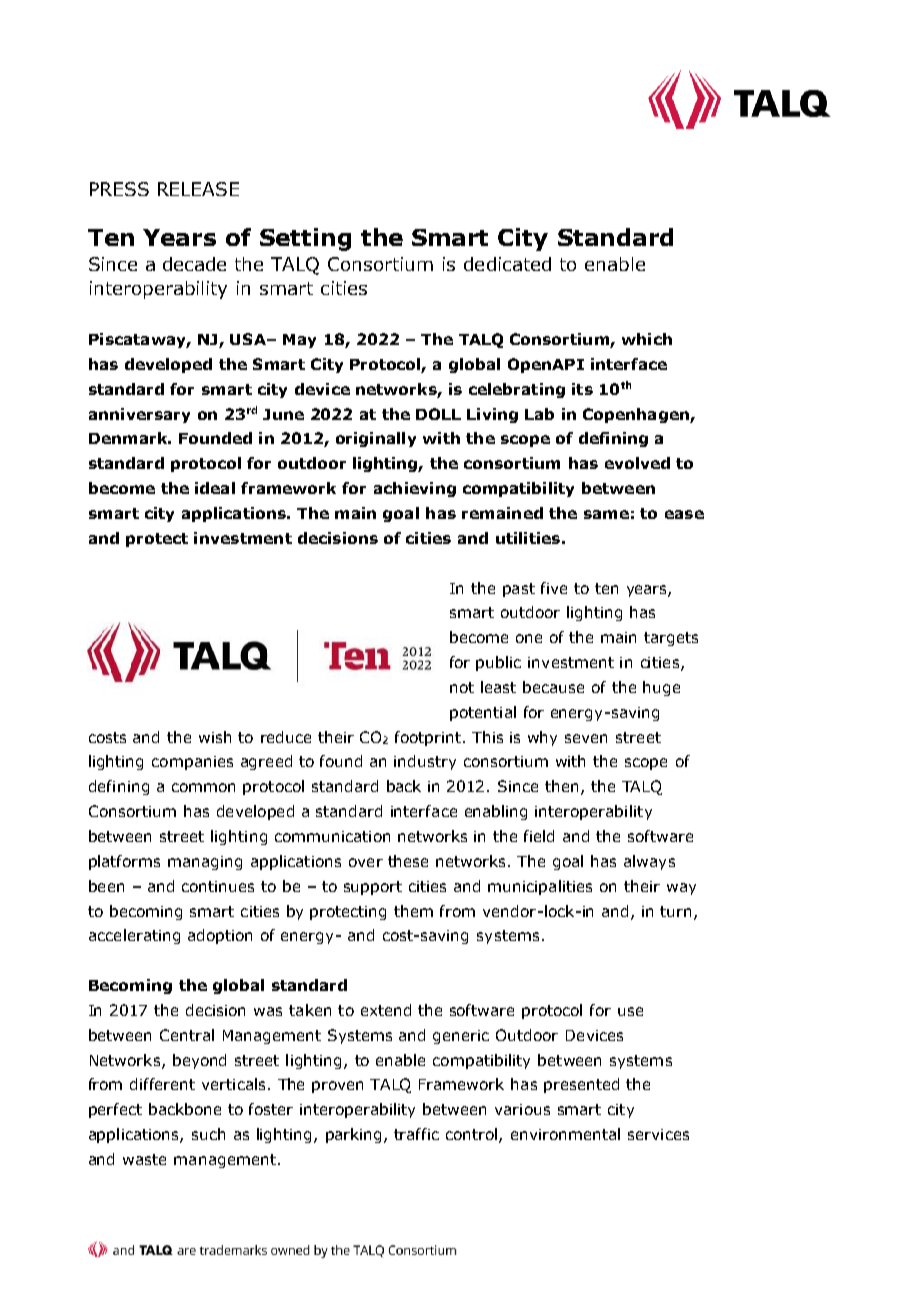  What do you see at coordinates (194, 264) in the screenshot?
I see `decade` at bounding box center [194, 264].
